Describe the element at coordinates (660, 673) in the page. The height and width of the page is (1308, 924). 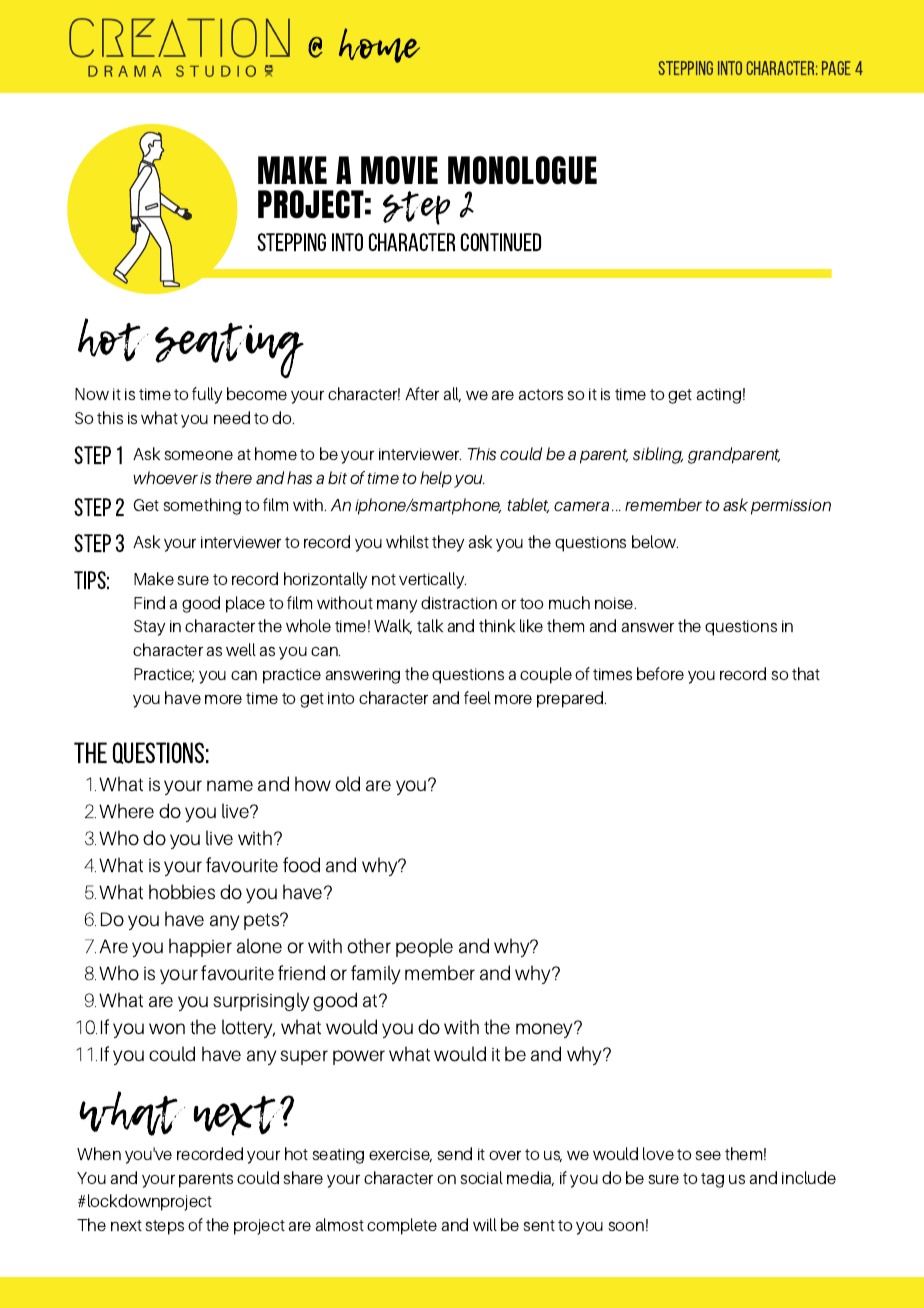
I see `before` at that location.
